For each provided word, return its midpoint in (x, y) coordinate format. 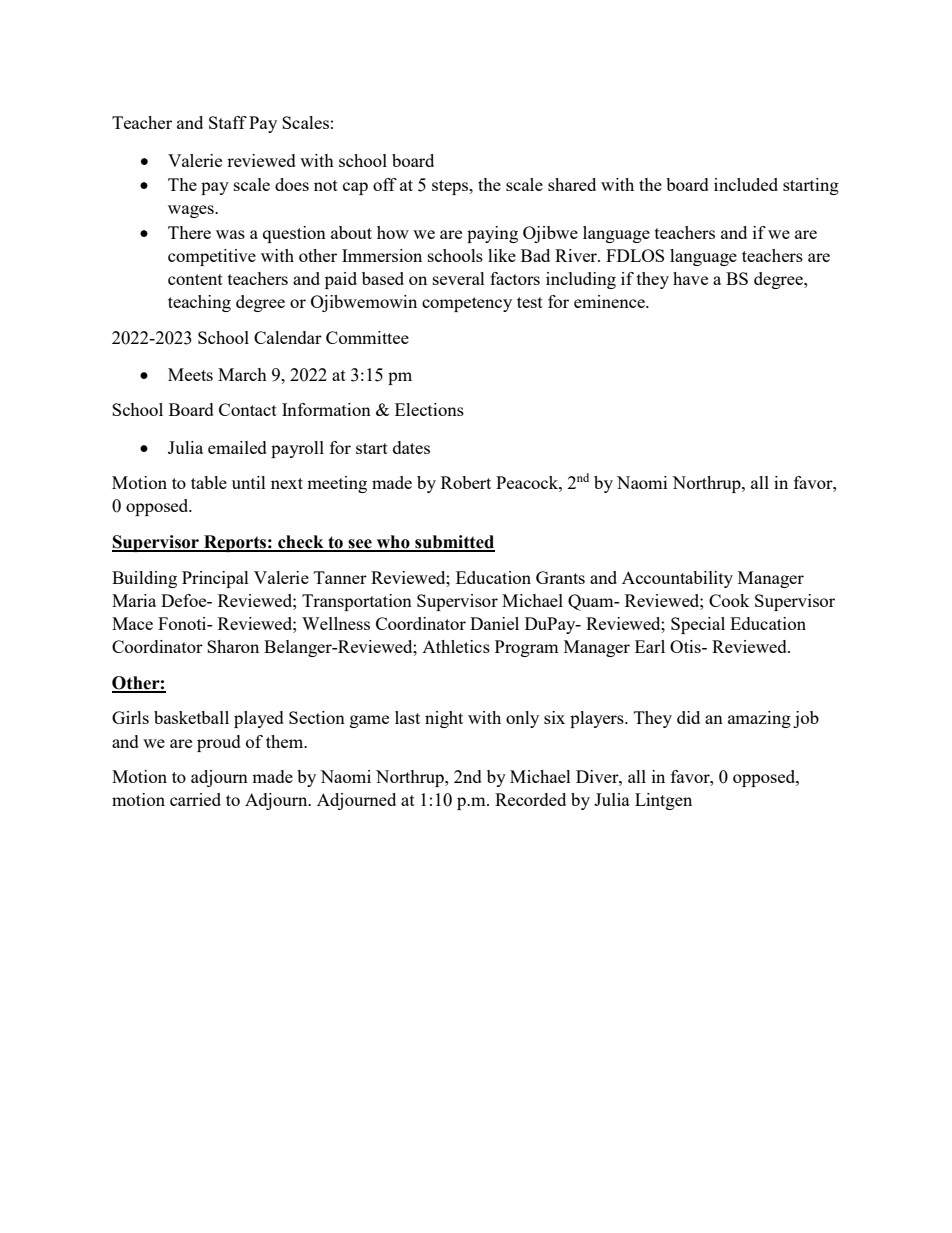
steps (451, 187)
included (746, 184)
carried (195, 799)
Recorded (530, 799)
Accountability (677, 579)
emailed (237, 447)
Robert (466, 482)
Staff (228, 122)
